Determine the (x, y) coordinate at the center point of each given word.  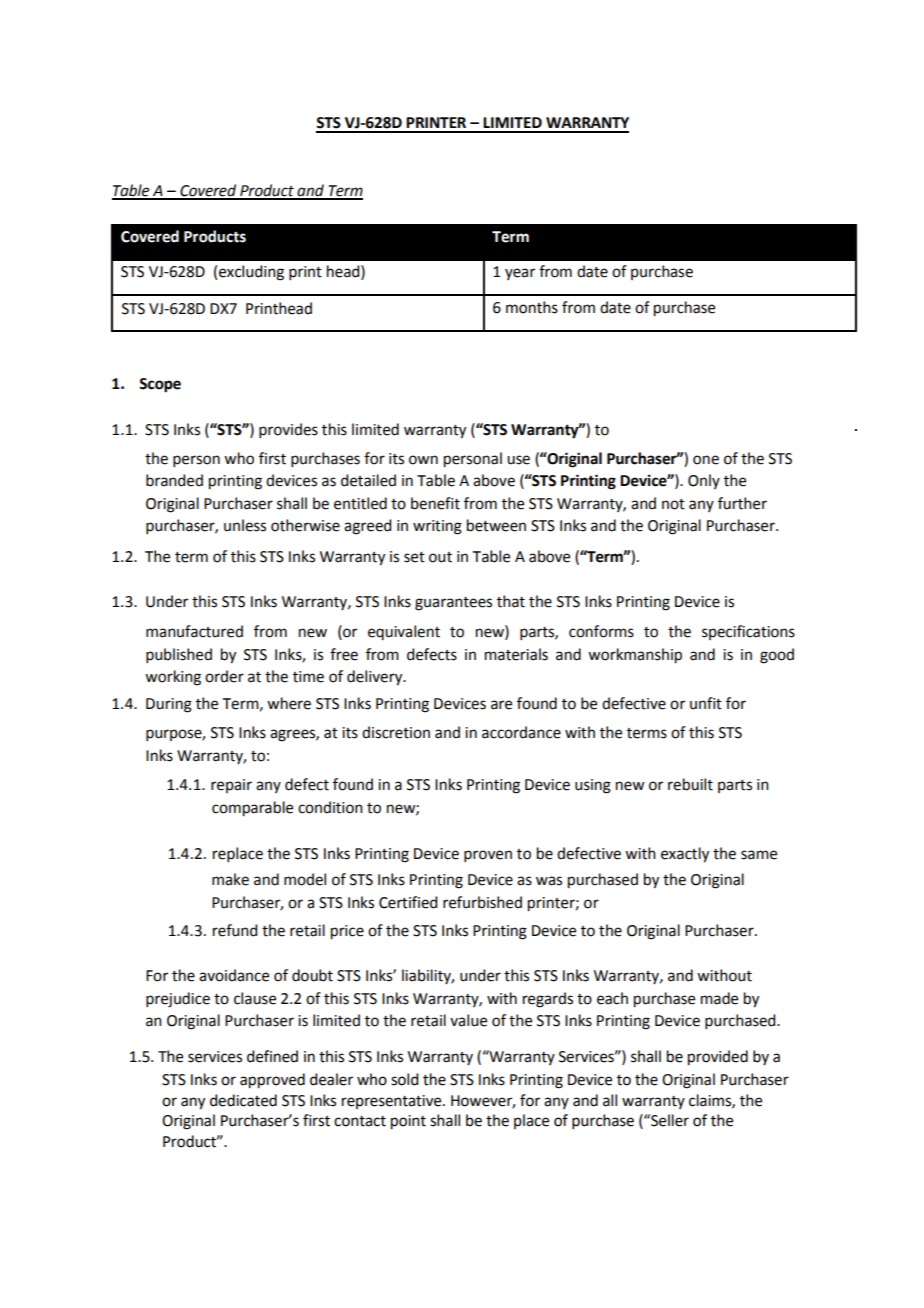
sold (404, 1079)
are (501, 705)
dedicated (243, 1100)
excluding (251, 273)
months (532, 307)
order (224, 676)
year (520, 274)
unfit (706, 703)
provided (718, 1058)
